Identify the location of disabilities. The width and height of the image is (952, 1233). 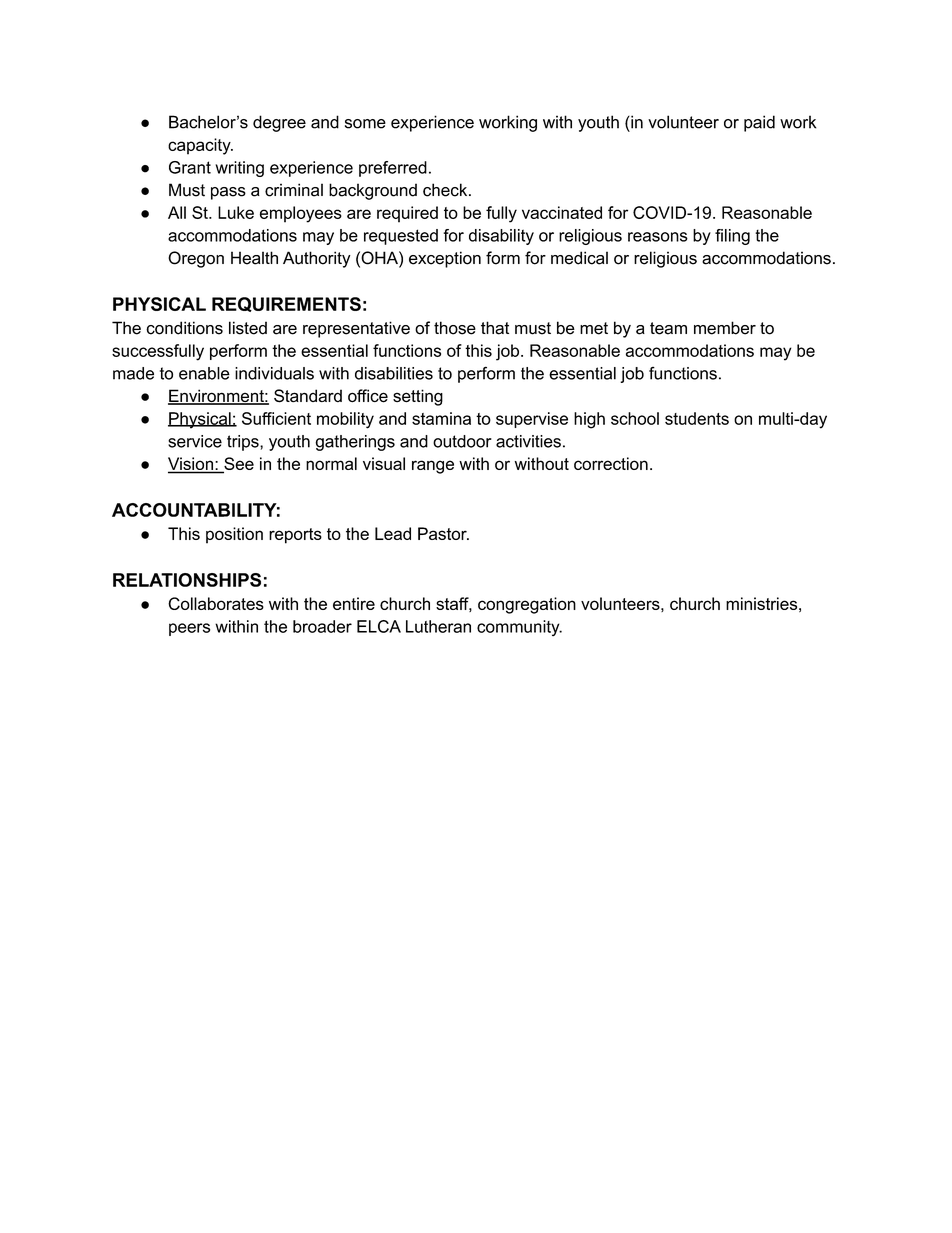
(394, 373).
